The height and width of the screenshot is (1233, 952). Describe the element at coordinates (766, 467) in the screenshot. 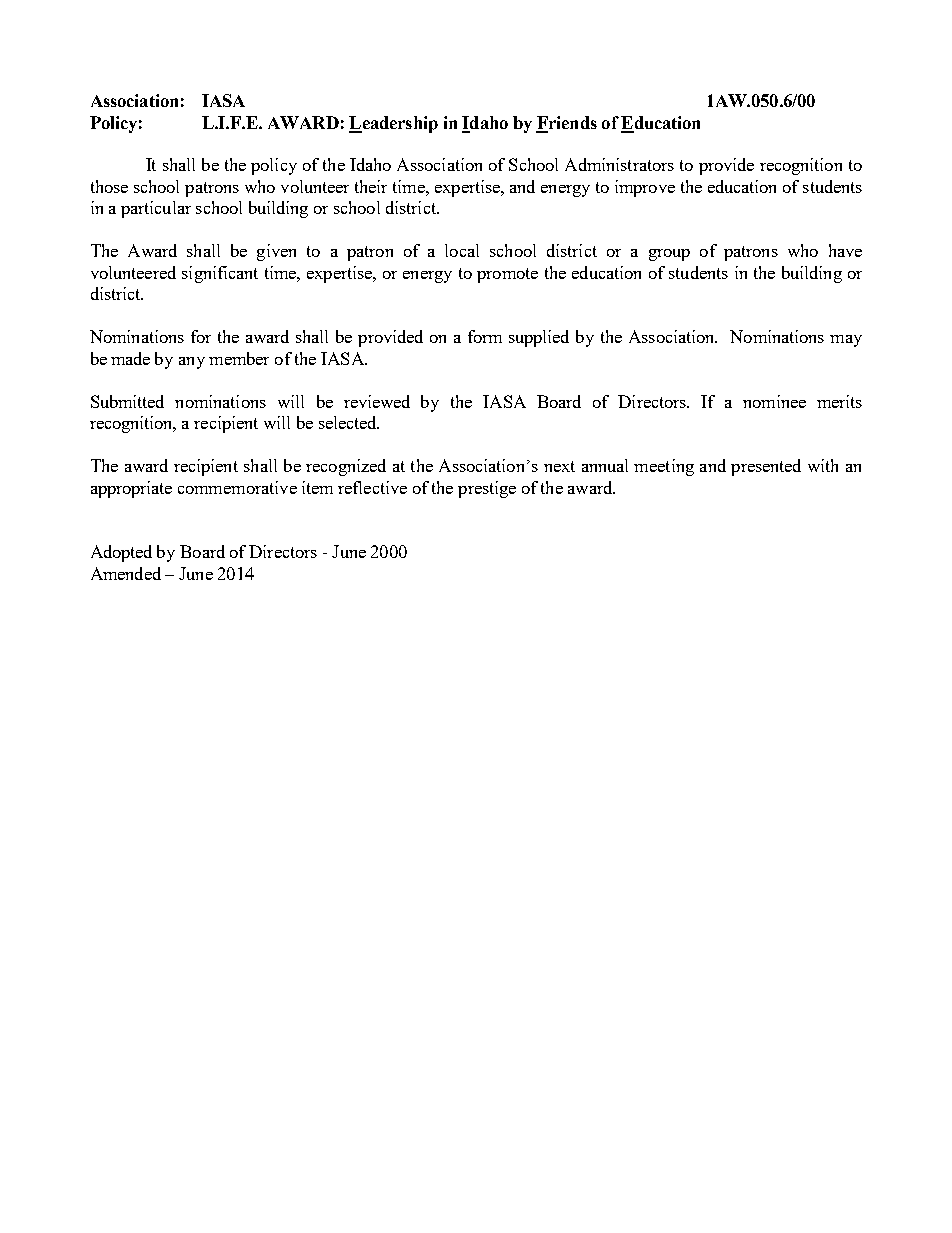

I see `presented` at that location.
